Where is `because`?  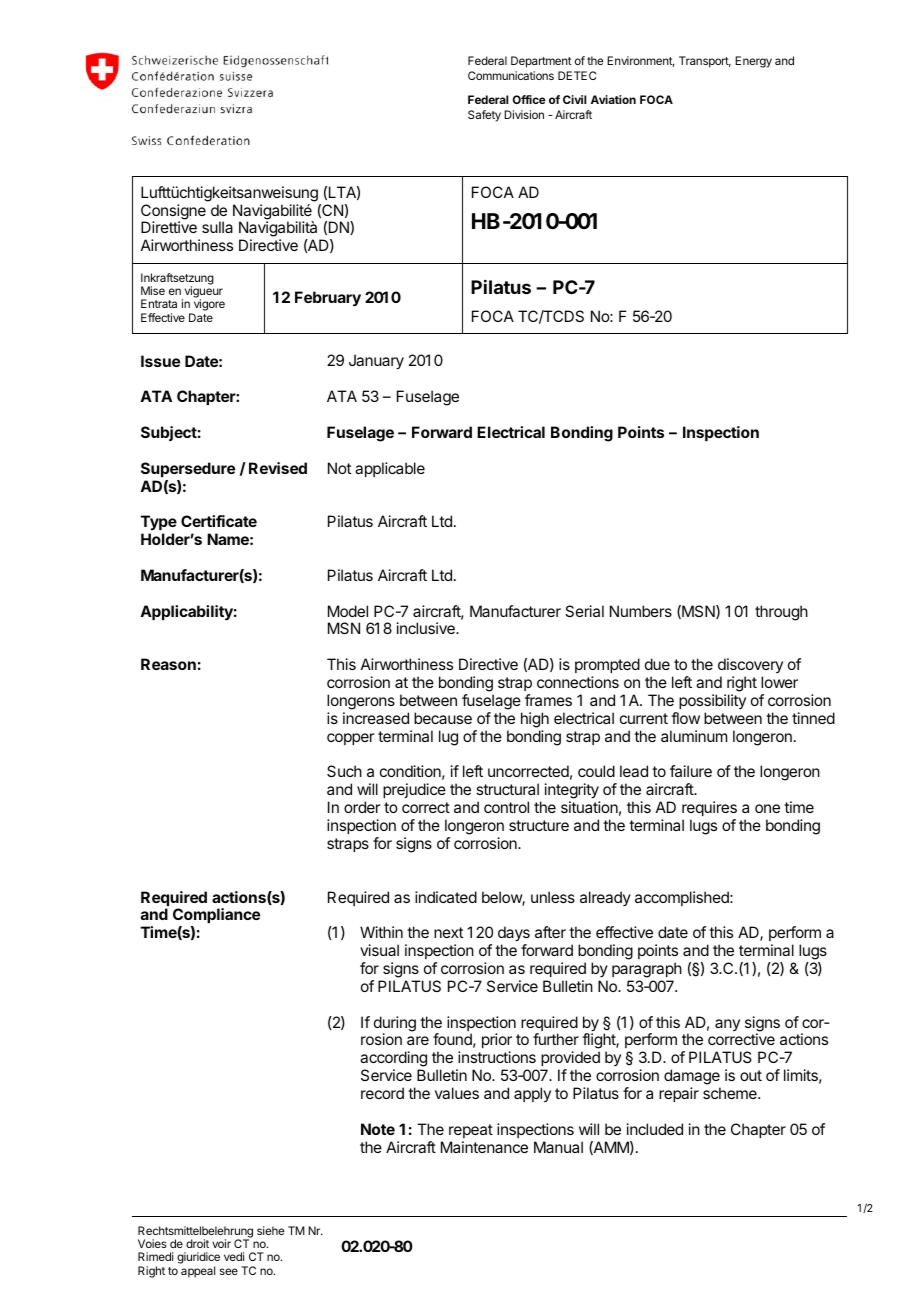
because is located at coordinates (443, 718).
